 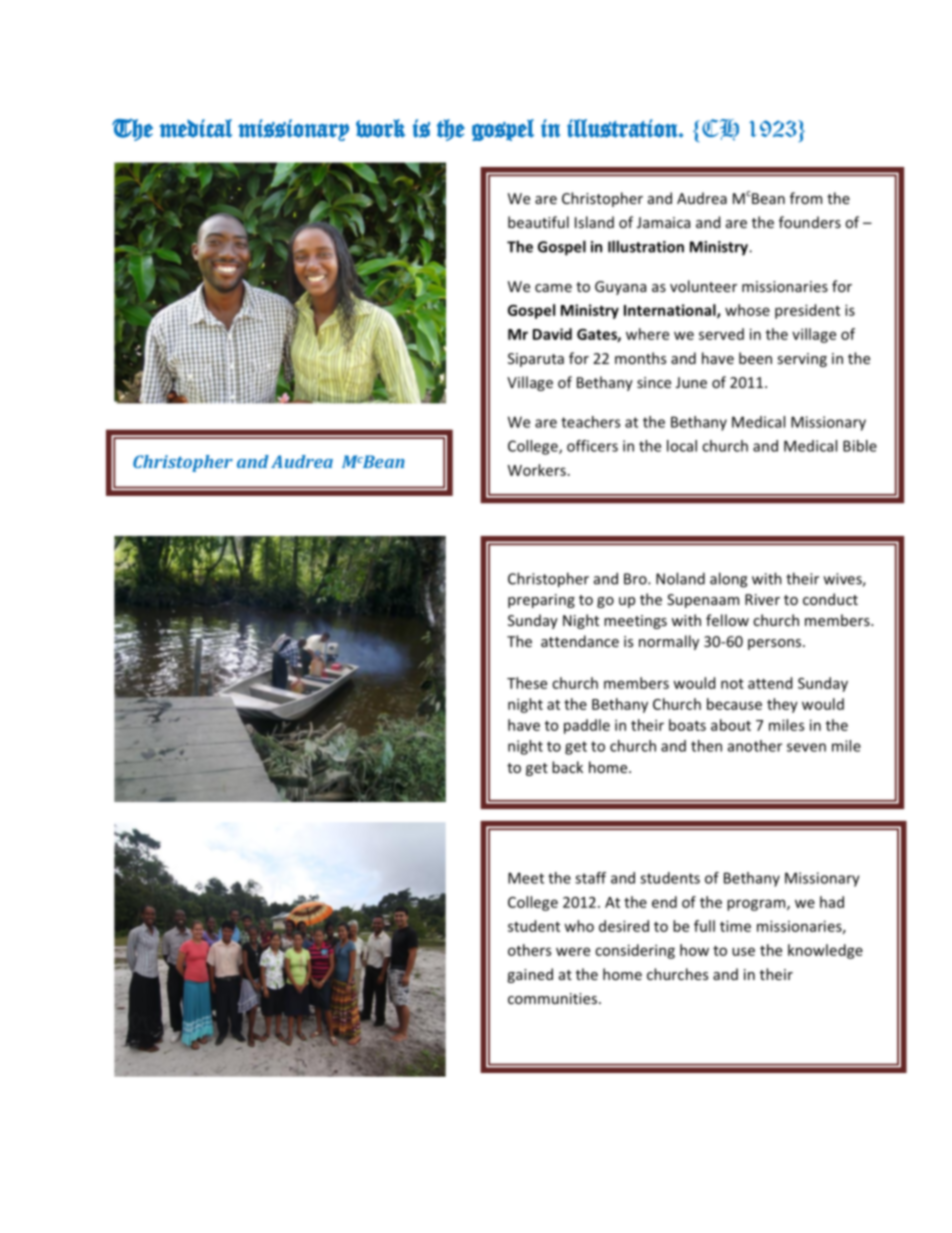 What do you see at coordinates (706, 746) in the page?
I see `then` at bounding box center [706, 746].
